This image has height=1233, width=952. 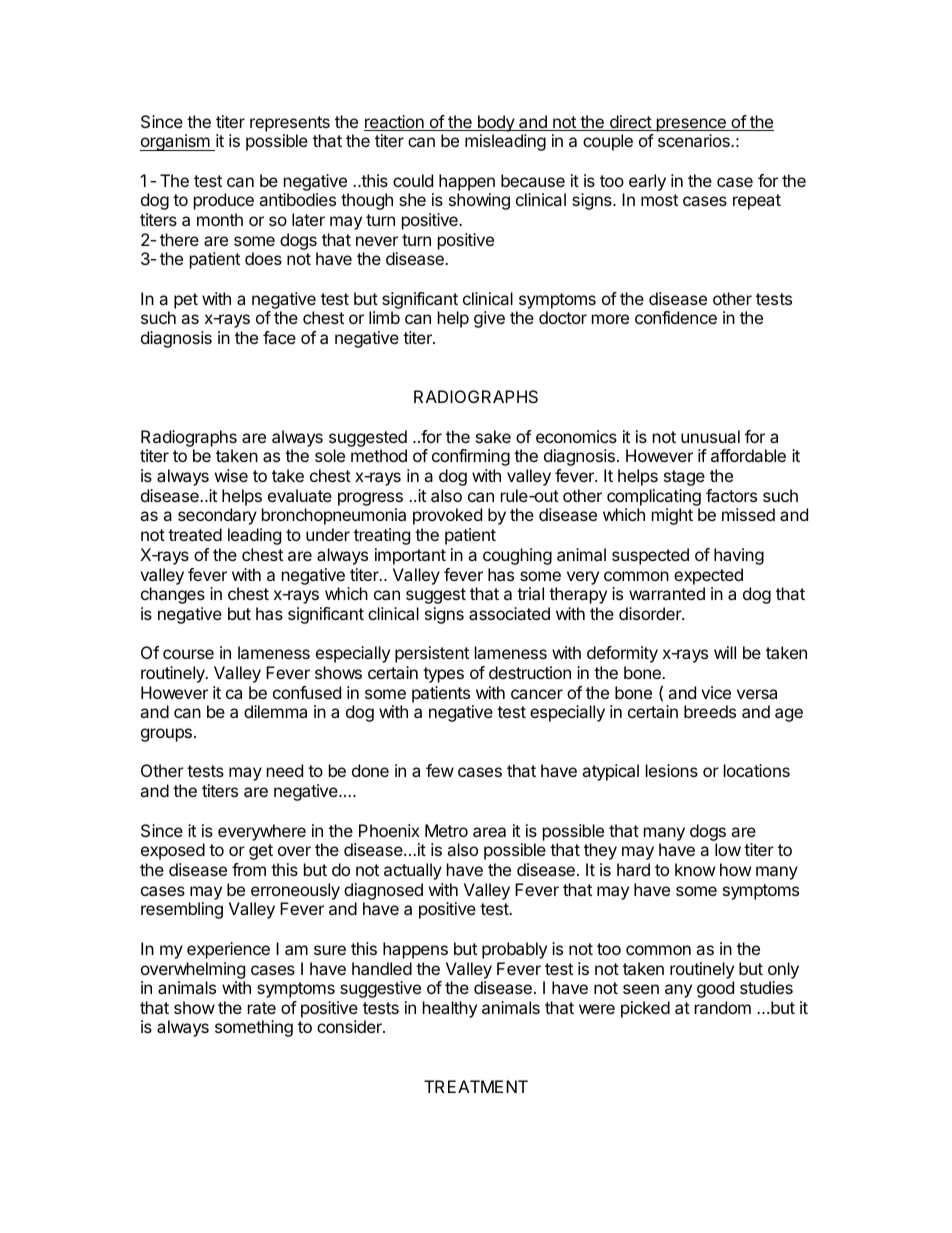 I want to click on random, so click(x=723, y=1007).
